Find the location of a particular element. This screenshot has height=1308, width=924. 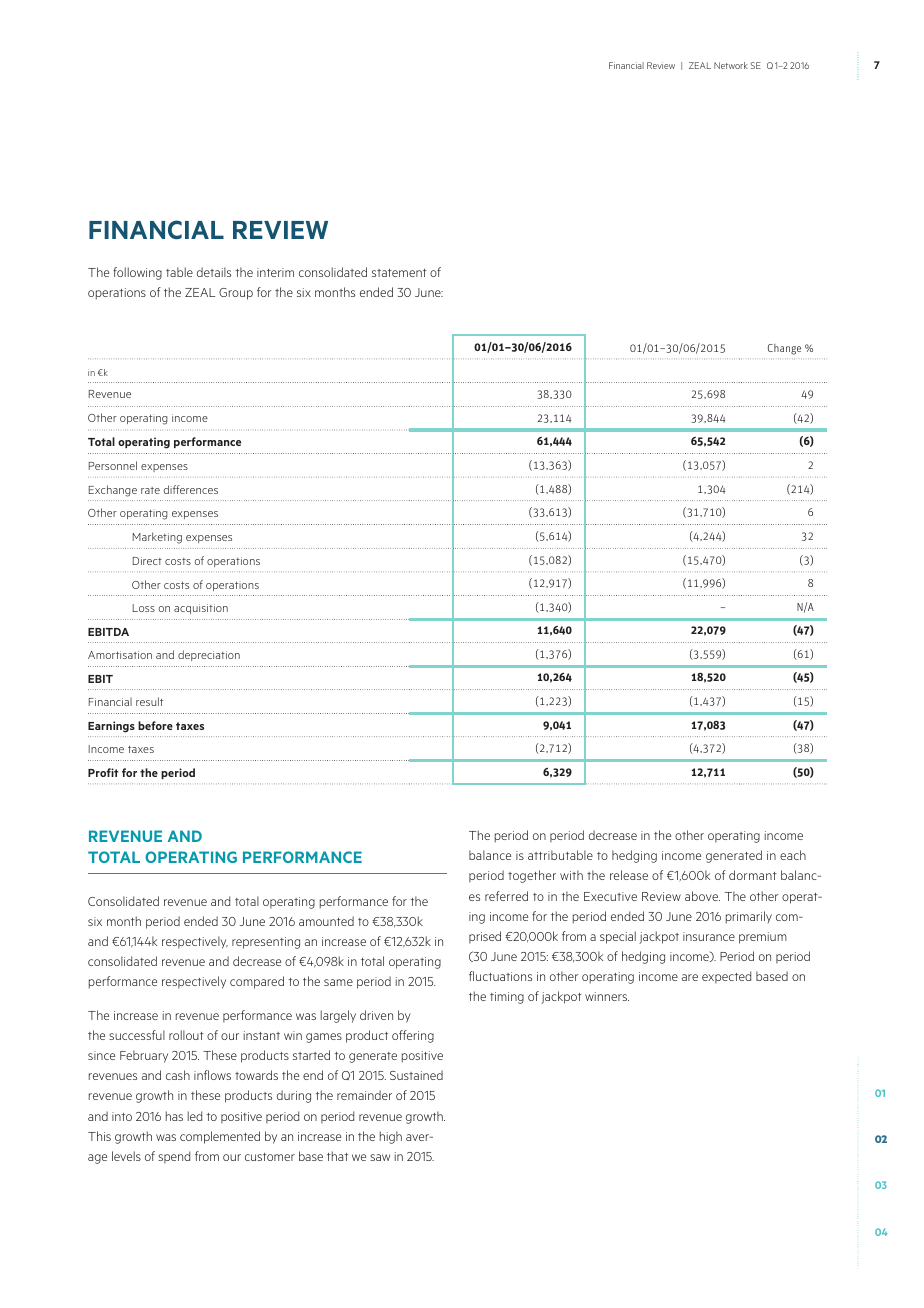

expected is located at coordinates (726, 977).
